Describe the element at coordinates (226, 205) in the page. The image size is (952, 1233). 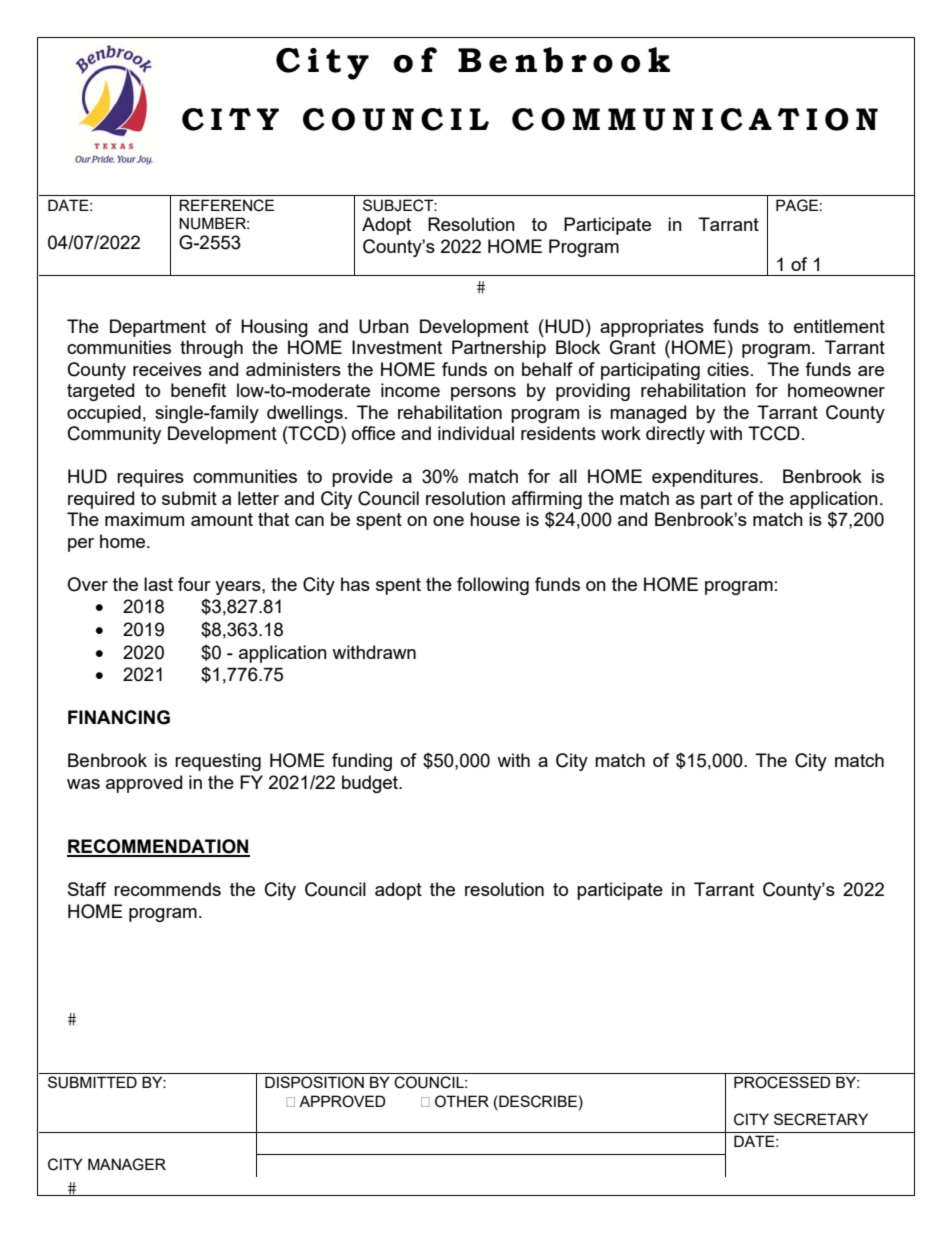
I see `REFERENCE` at that location.
